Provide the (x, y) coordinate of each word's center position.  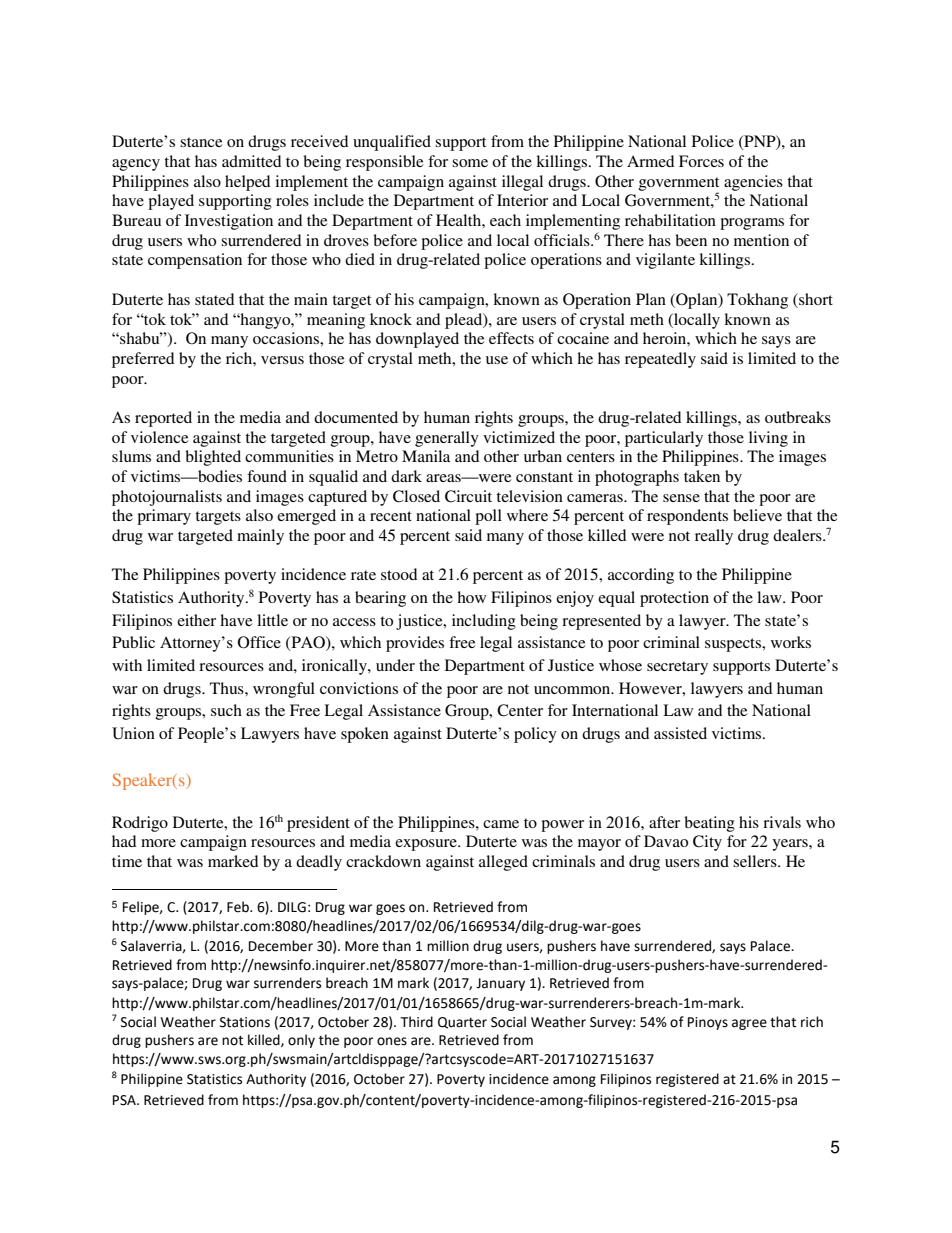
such (226, 710)
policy (535, 735)
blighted (213, 458)
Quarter (462, 1023)
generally (447, 439)
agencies (753, 183)
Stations (245, 1022)
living (768, 439)
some (470, 163)
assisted (680, 733)
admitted (251, 161)
